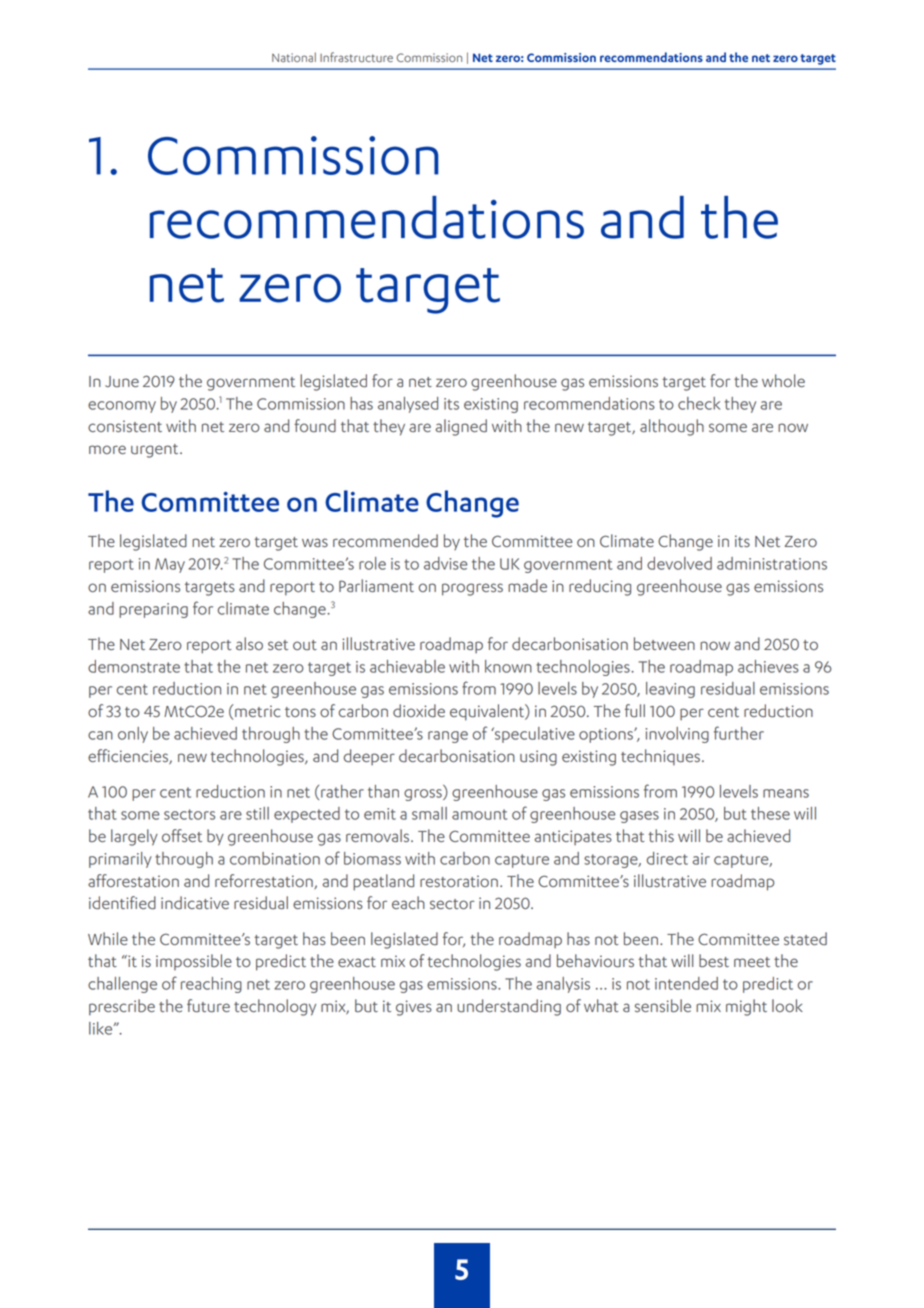  I want to click on gives, so click(414, 1008).
